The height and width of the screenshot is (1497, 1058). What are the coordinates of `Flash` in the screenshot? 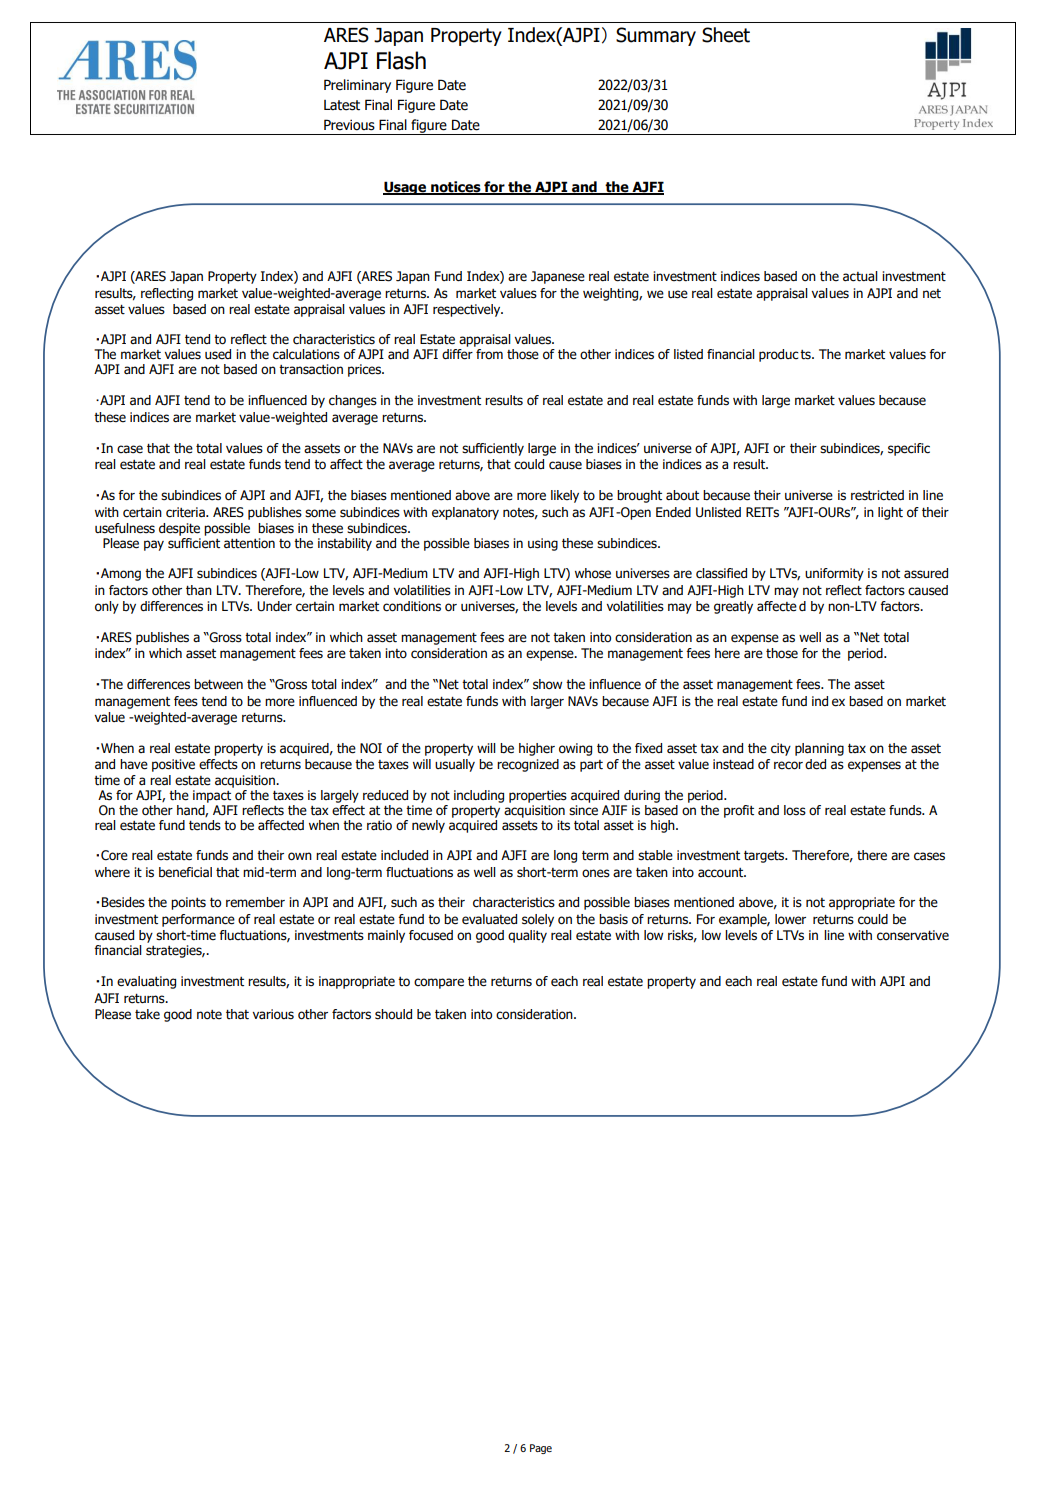 It's located at (401, 60).
